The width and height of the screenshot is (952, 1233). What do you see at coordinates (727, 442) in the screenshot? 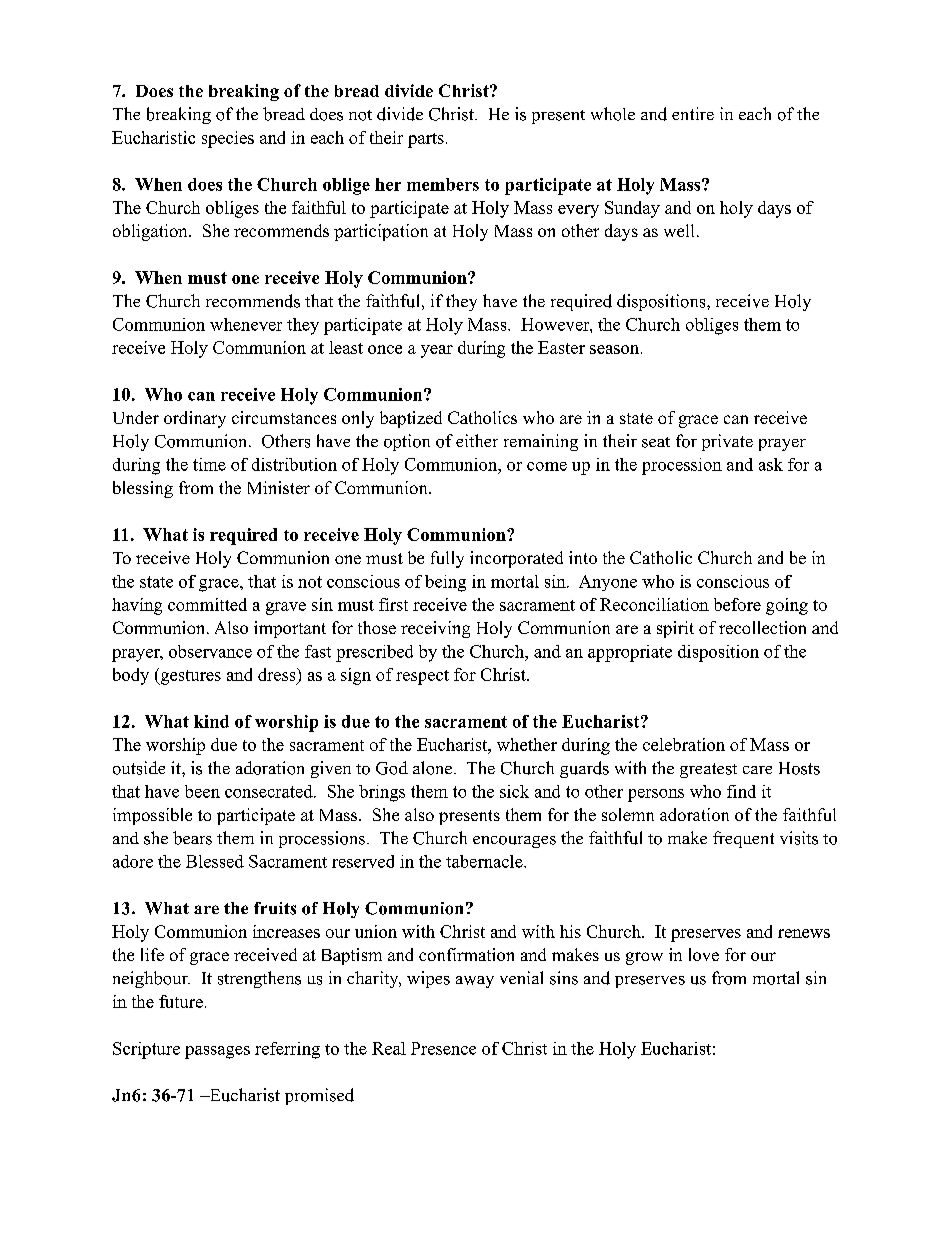
I see `private` at bounding box center [727, 442].
